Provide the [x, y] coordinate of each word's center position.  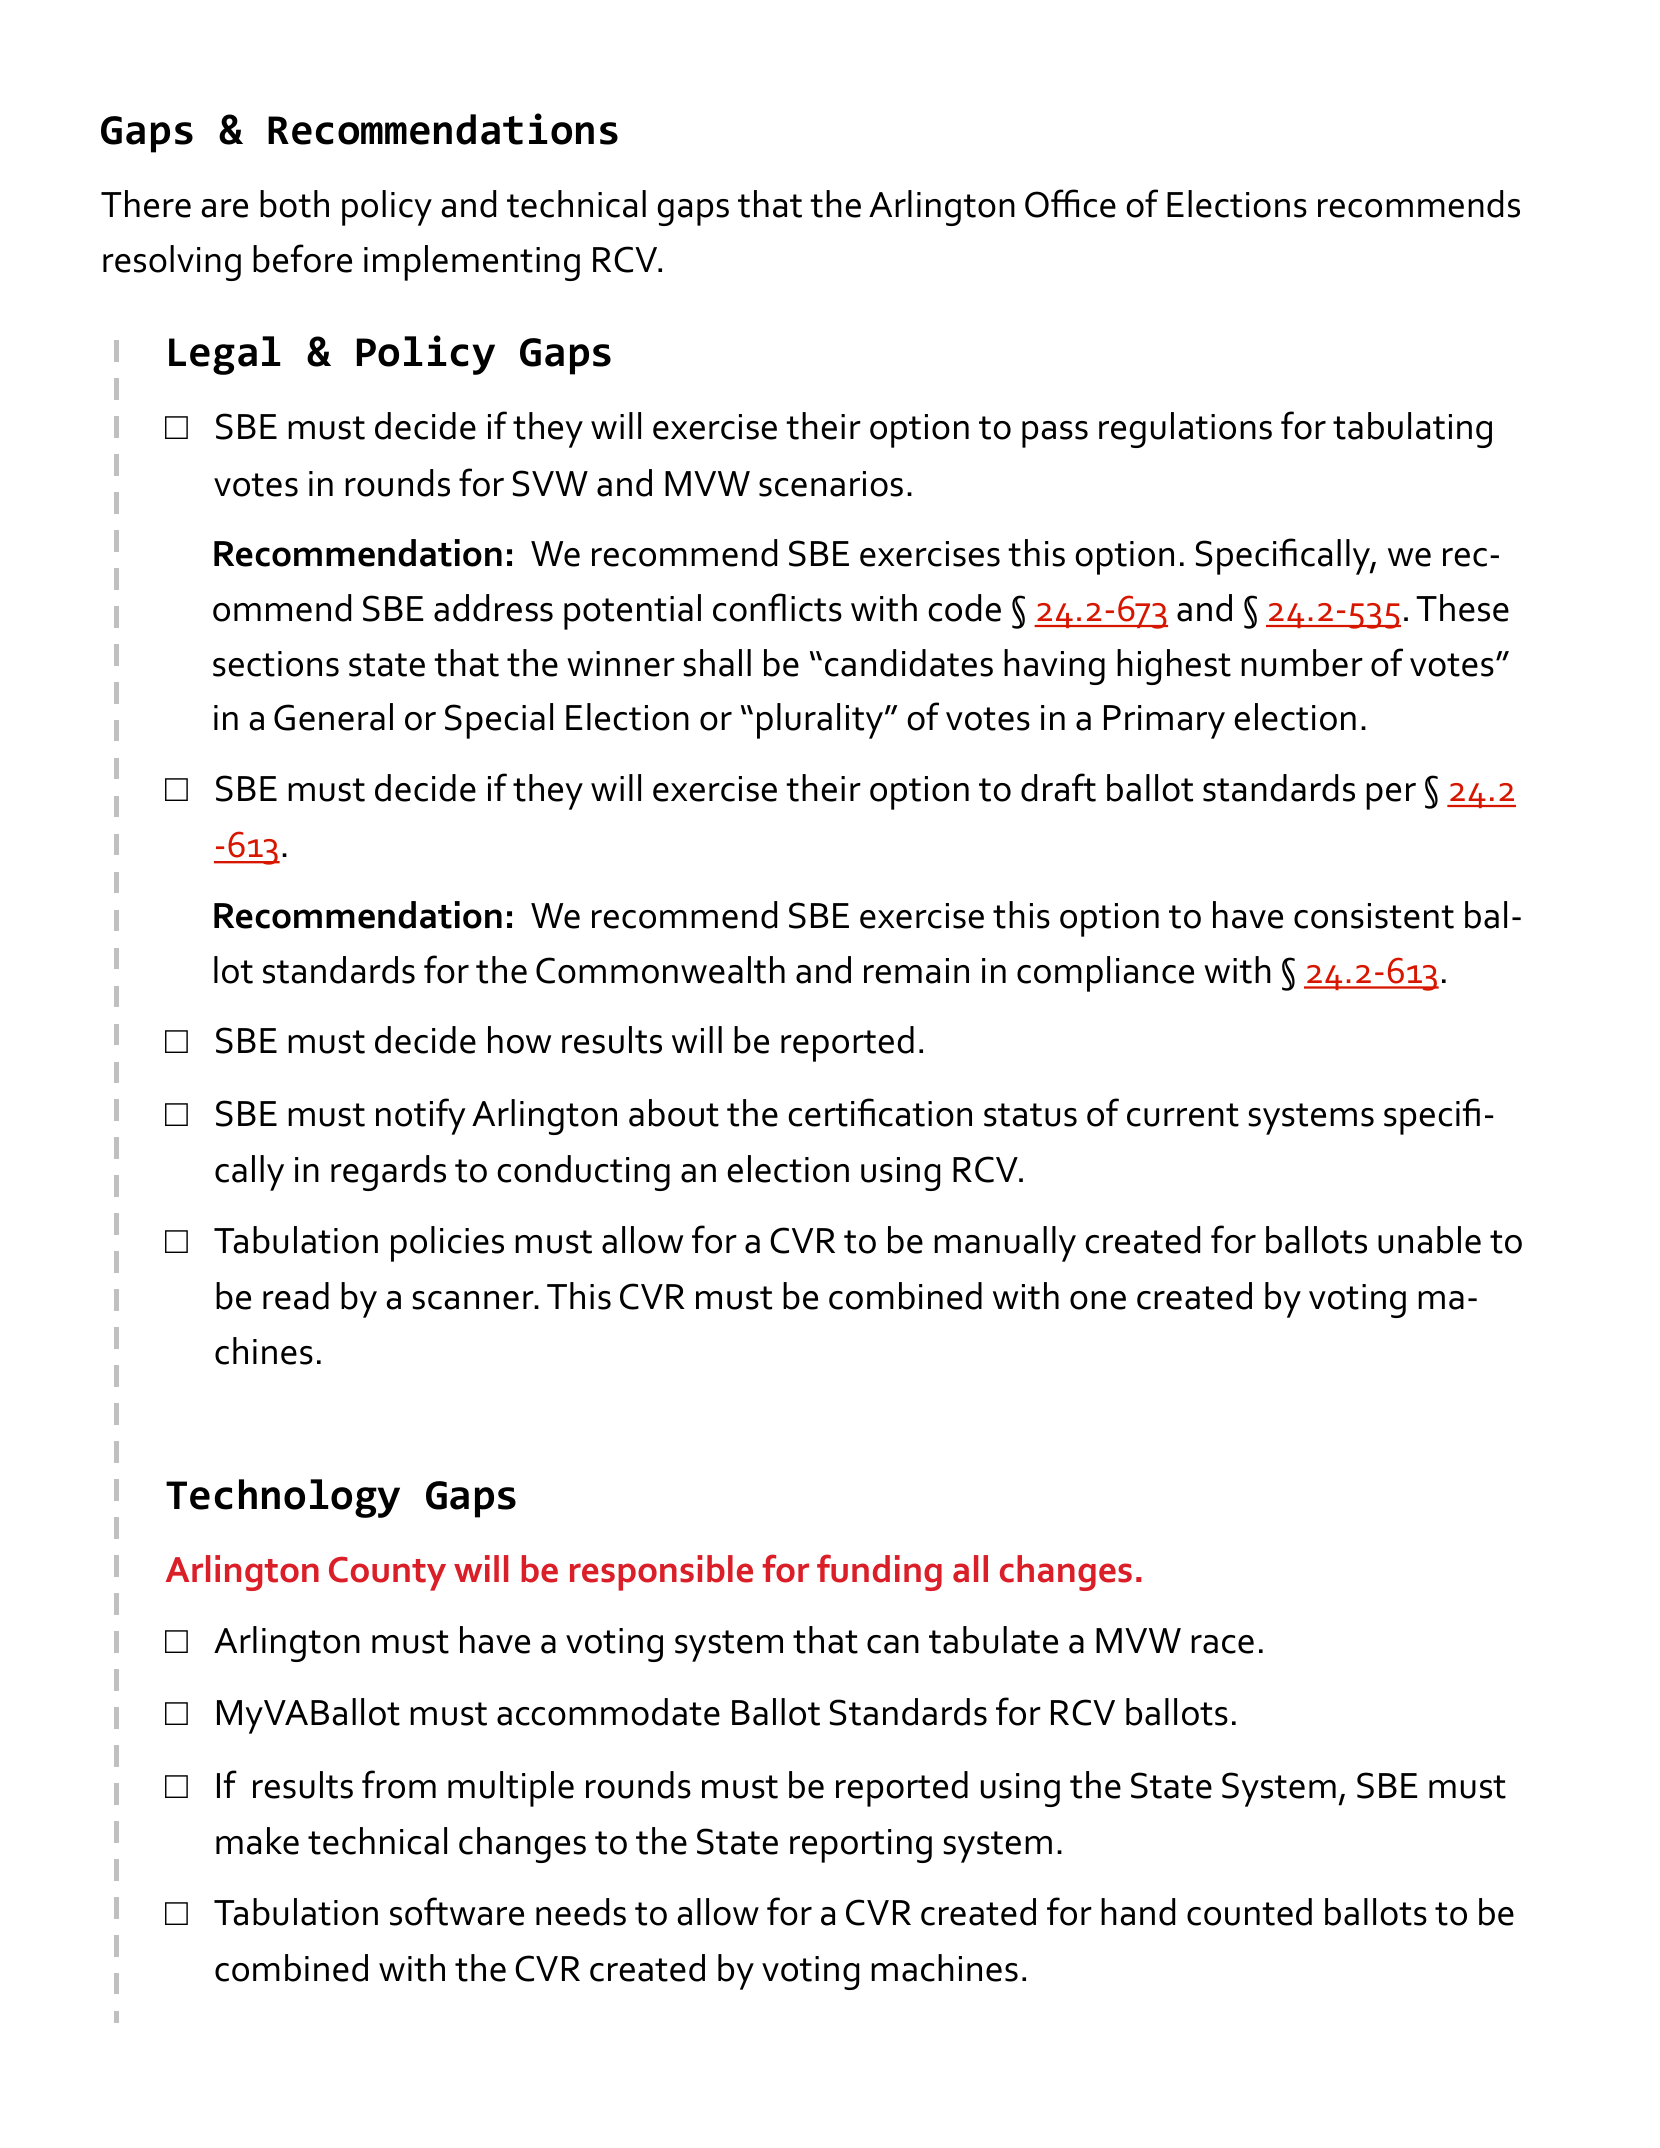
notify [421, 1116]
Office [1070, 203]
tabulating [1412, 430]
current [1183, 1115]
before [302, 258]
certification [880, 1112]
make [257, 1841]
